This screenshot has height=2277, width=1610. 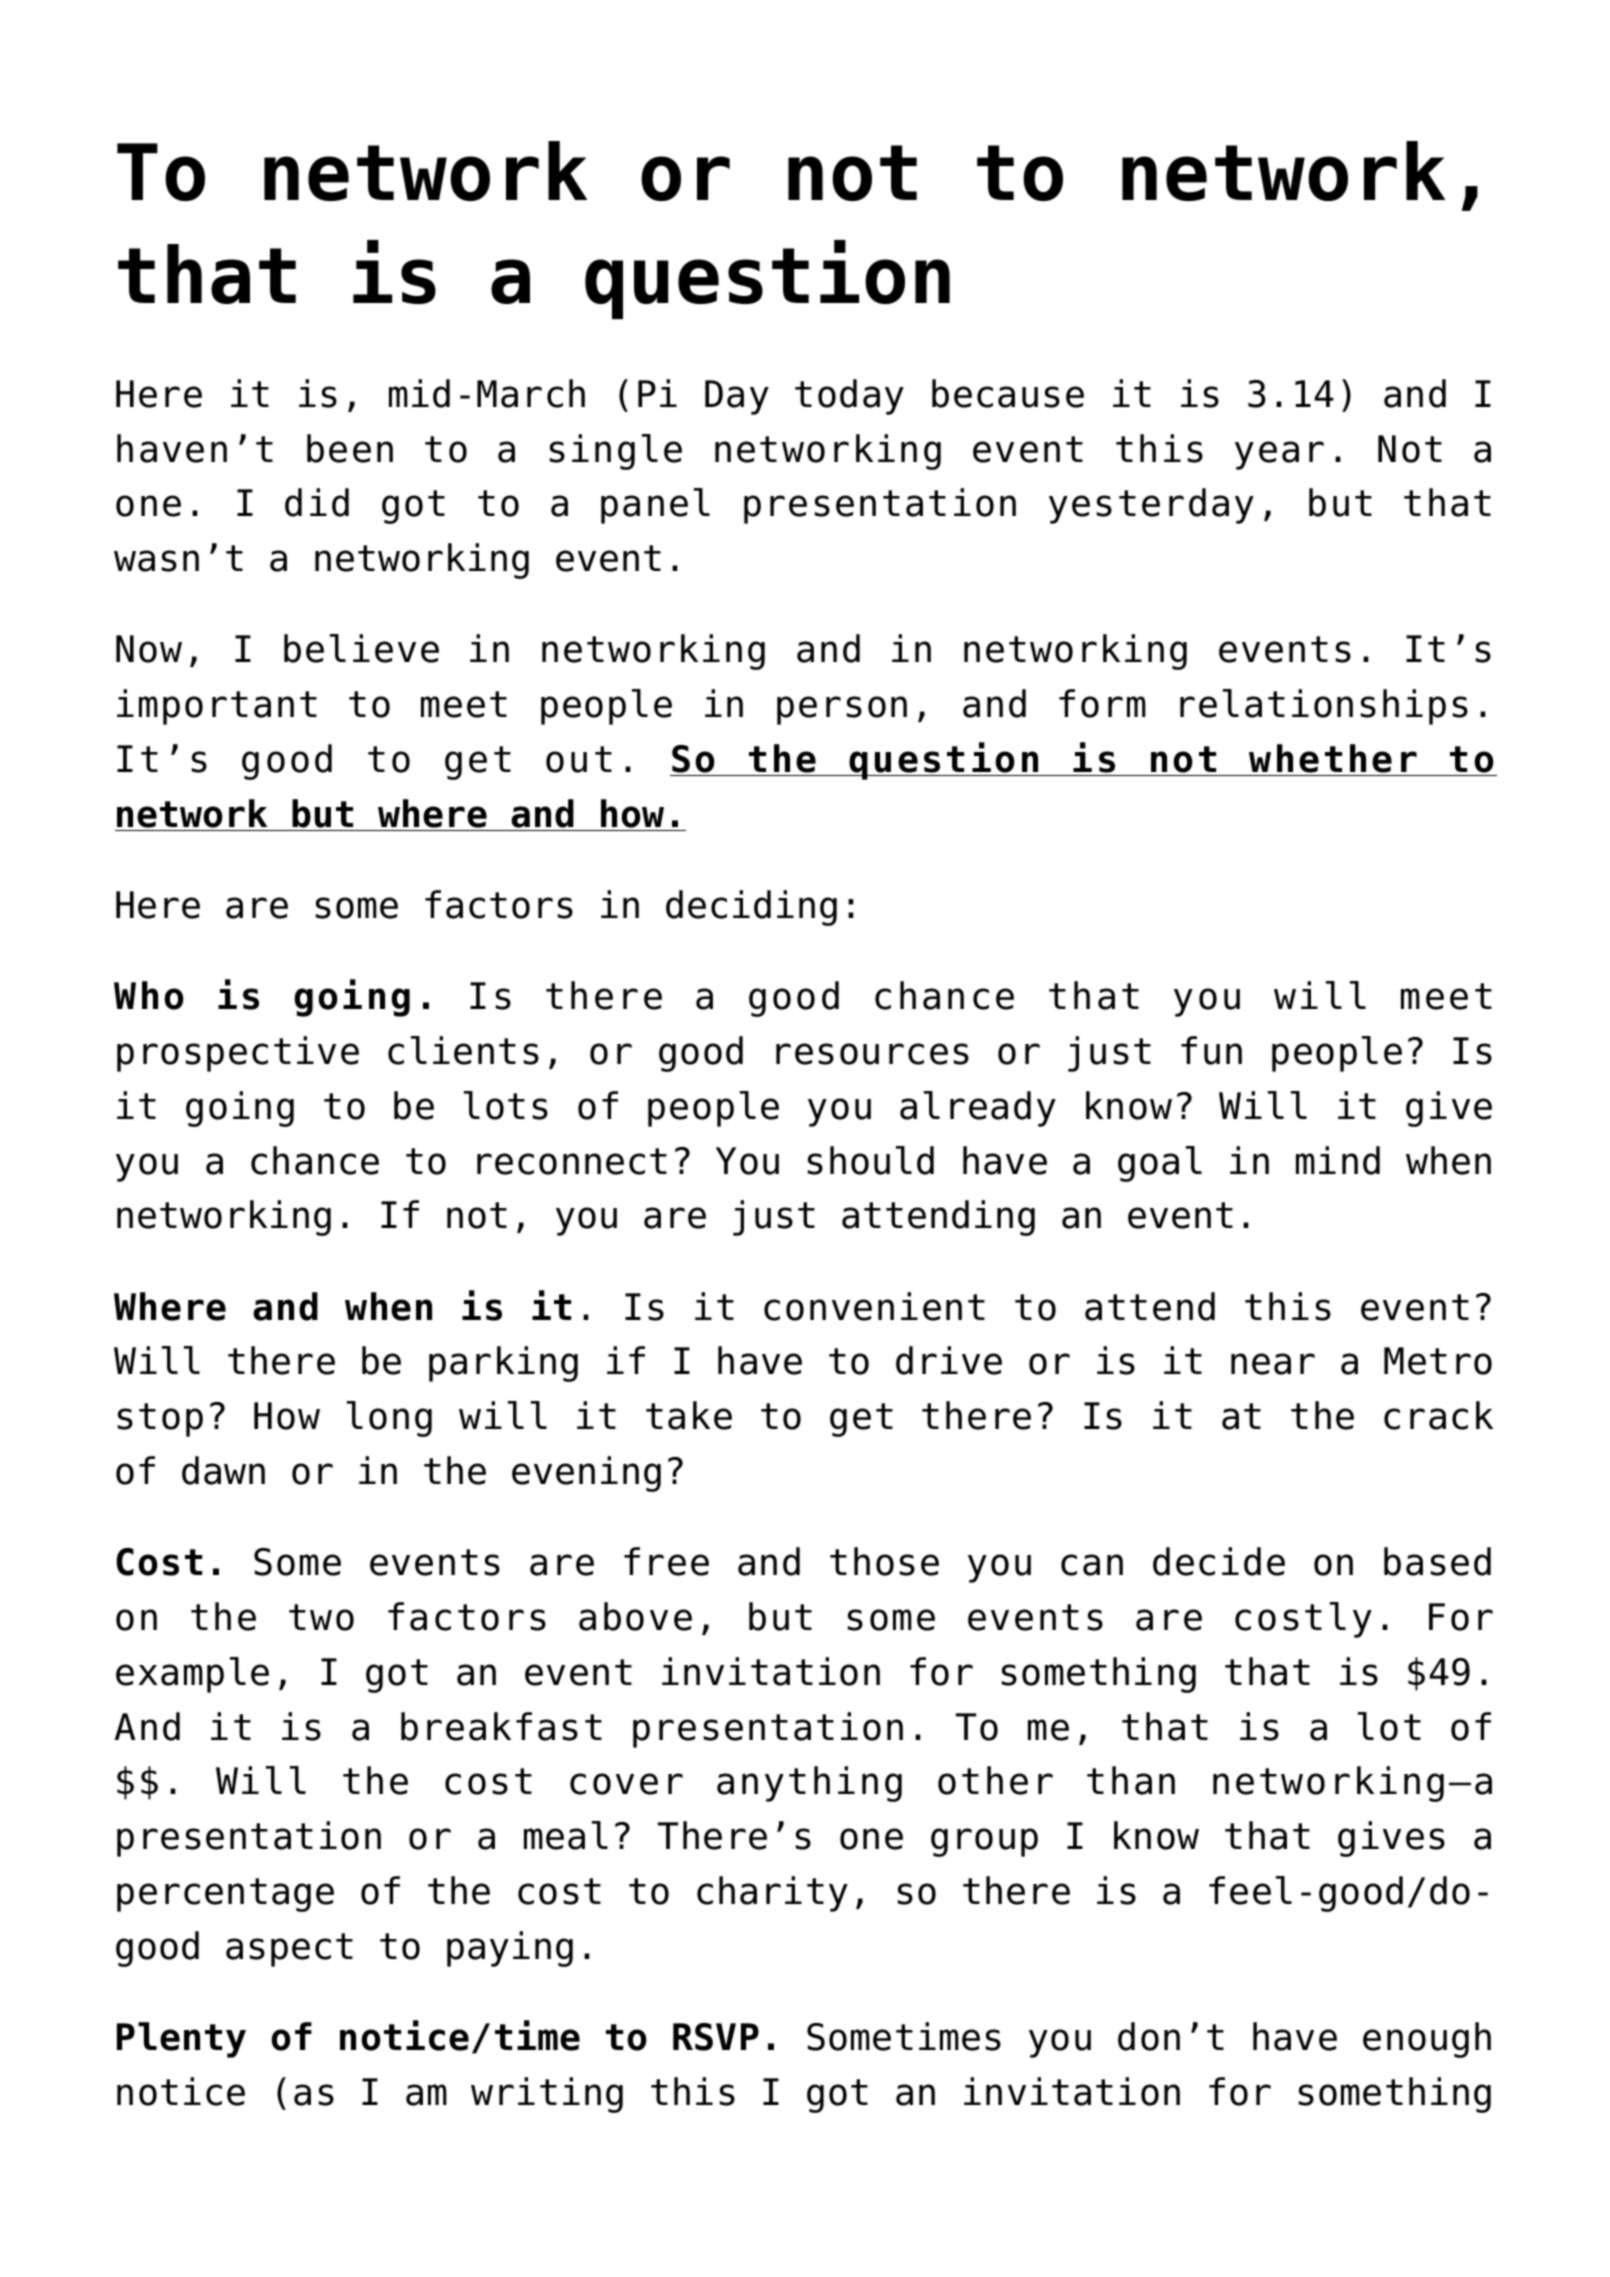 What do you see at coordinates (1427, 2040) in the screenshot?
I see `enough` at bounding box center [1427, 2040].
